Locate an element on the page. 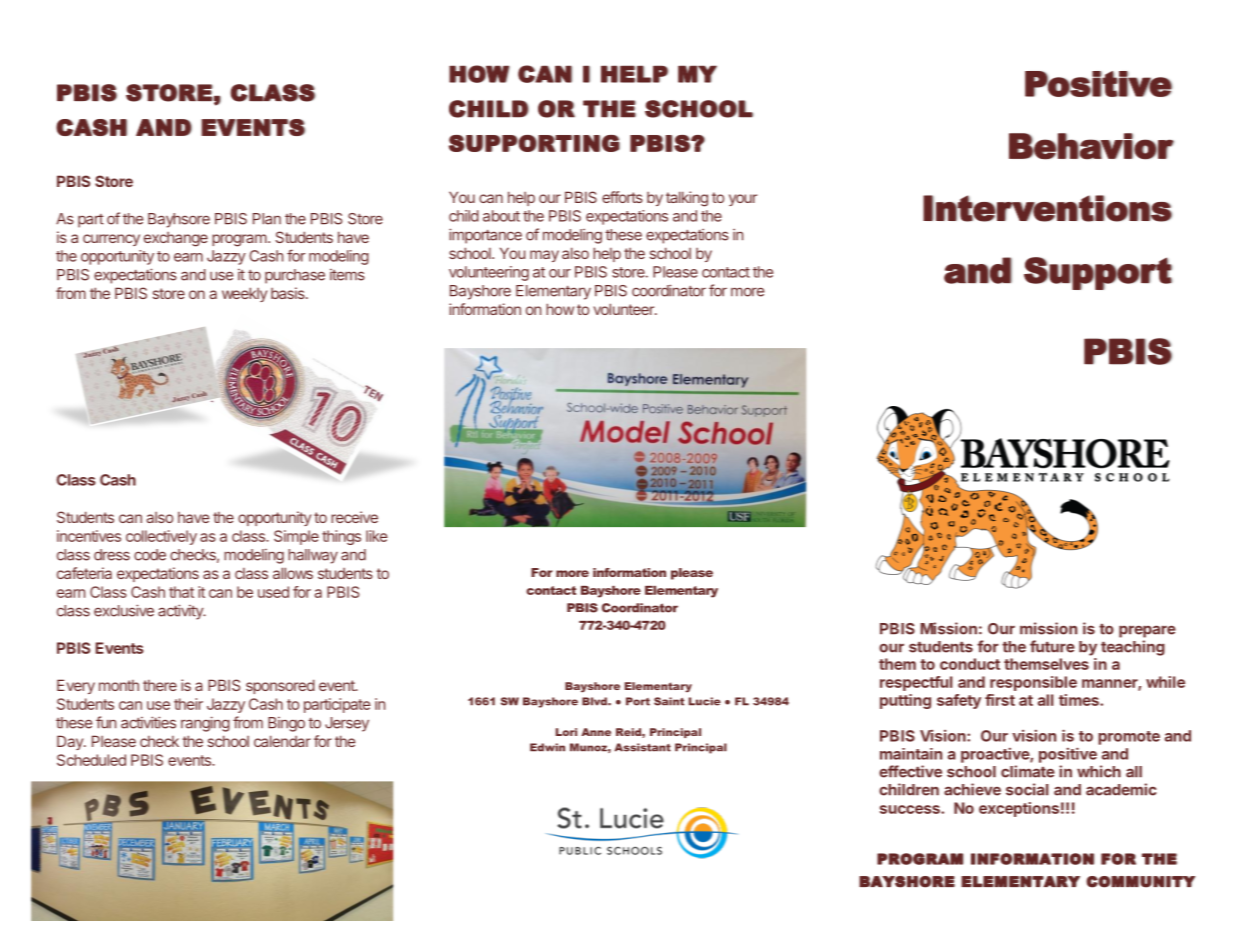  prepare is located at coordinates (1147, 631).
